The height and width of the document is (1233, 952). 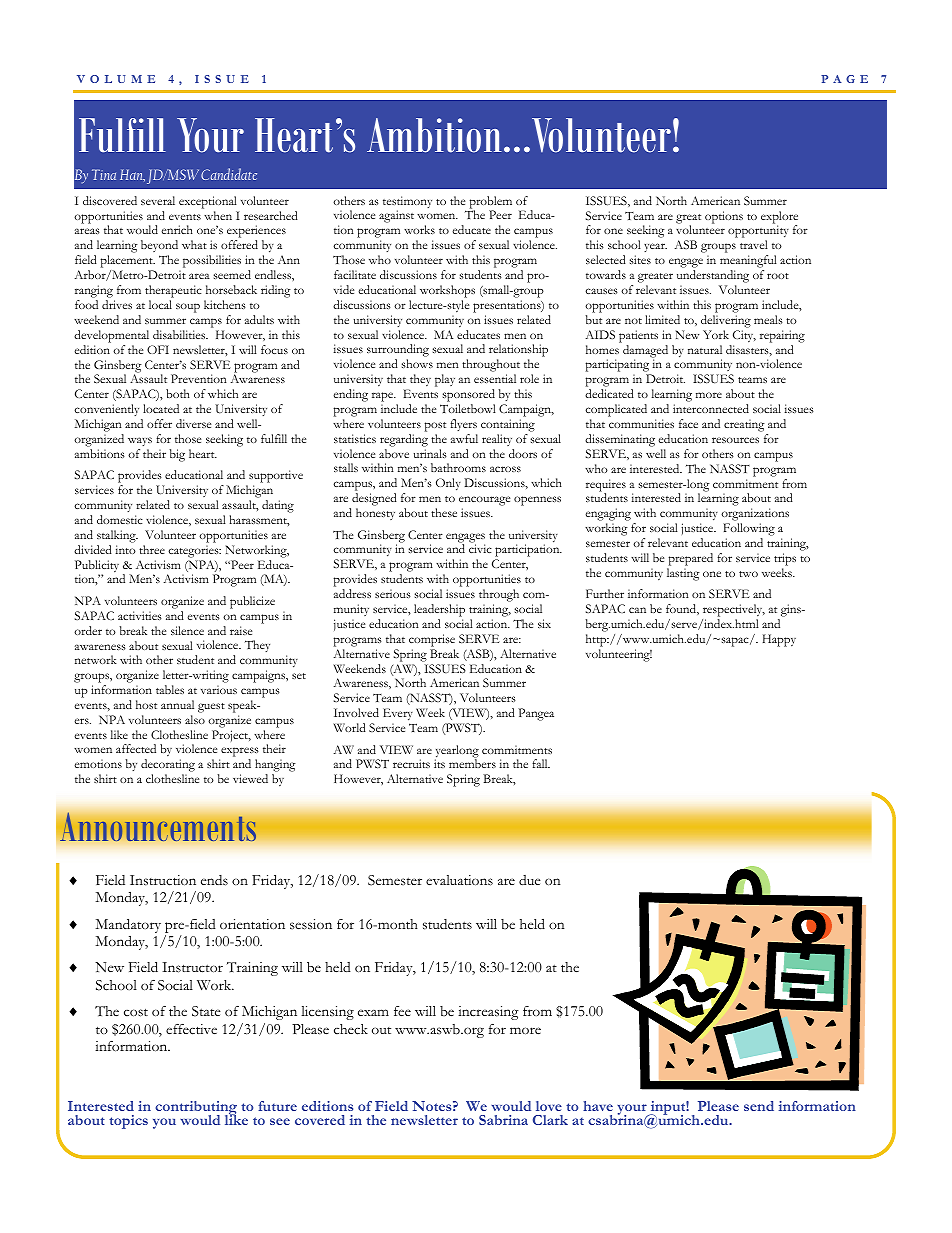 What do you see at coordinates (734, 610) in the document?
I see `respectively` at bounding box center [734, 610].
